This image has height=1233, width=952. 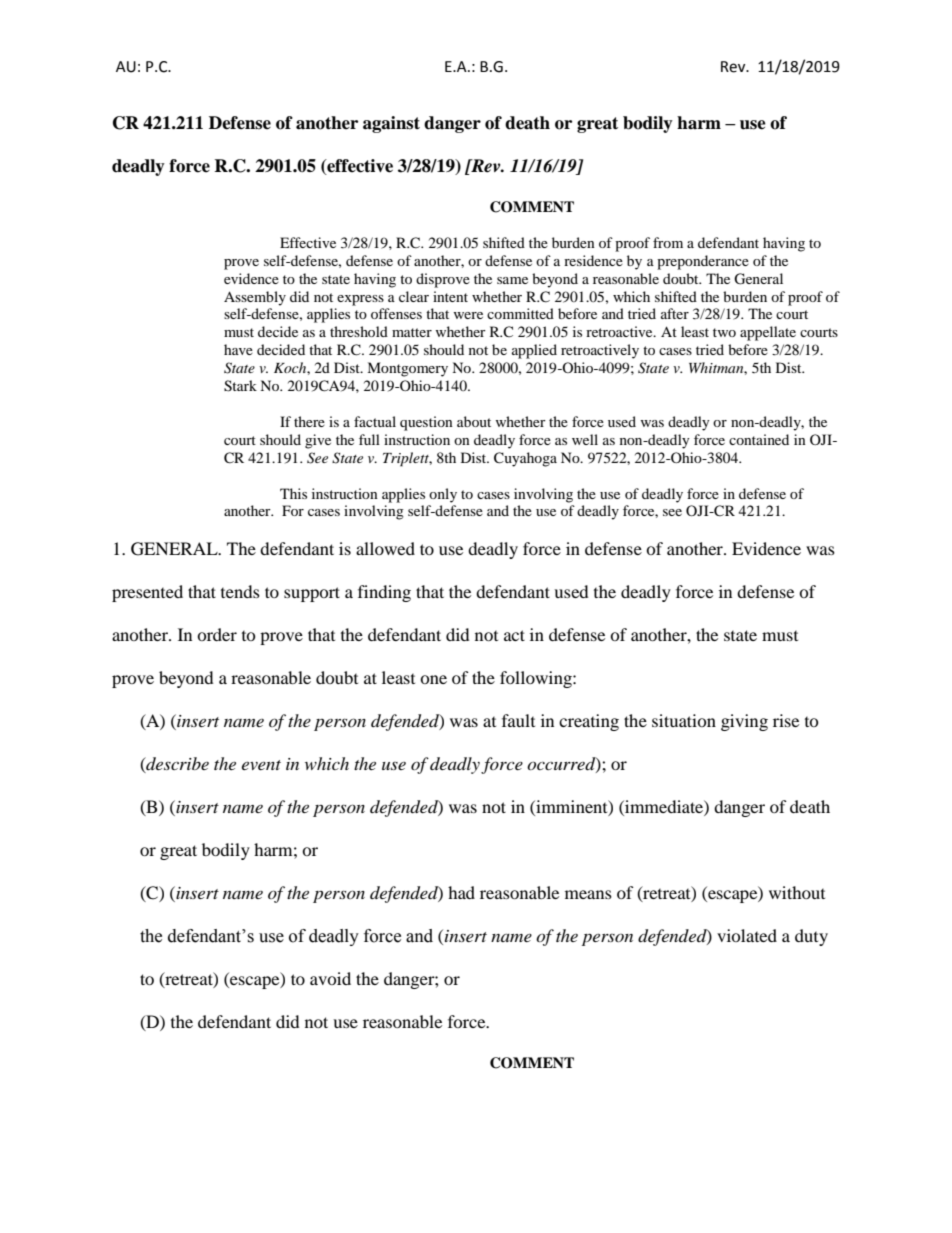 What do you see at coordinates (433, 679) in the image?
I see `one` at bounding box center [433, 679].
